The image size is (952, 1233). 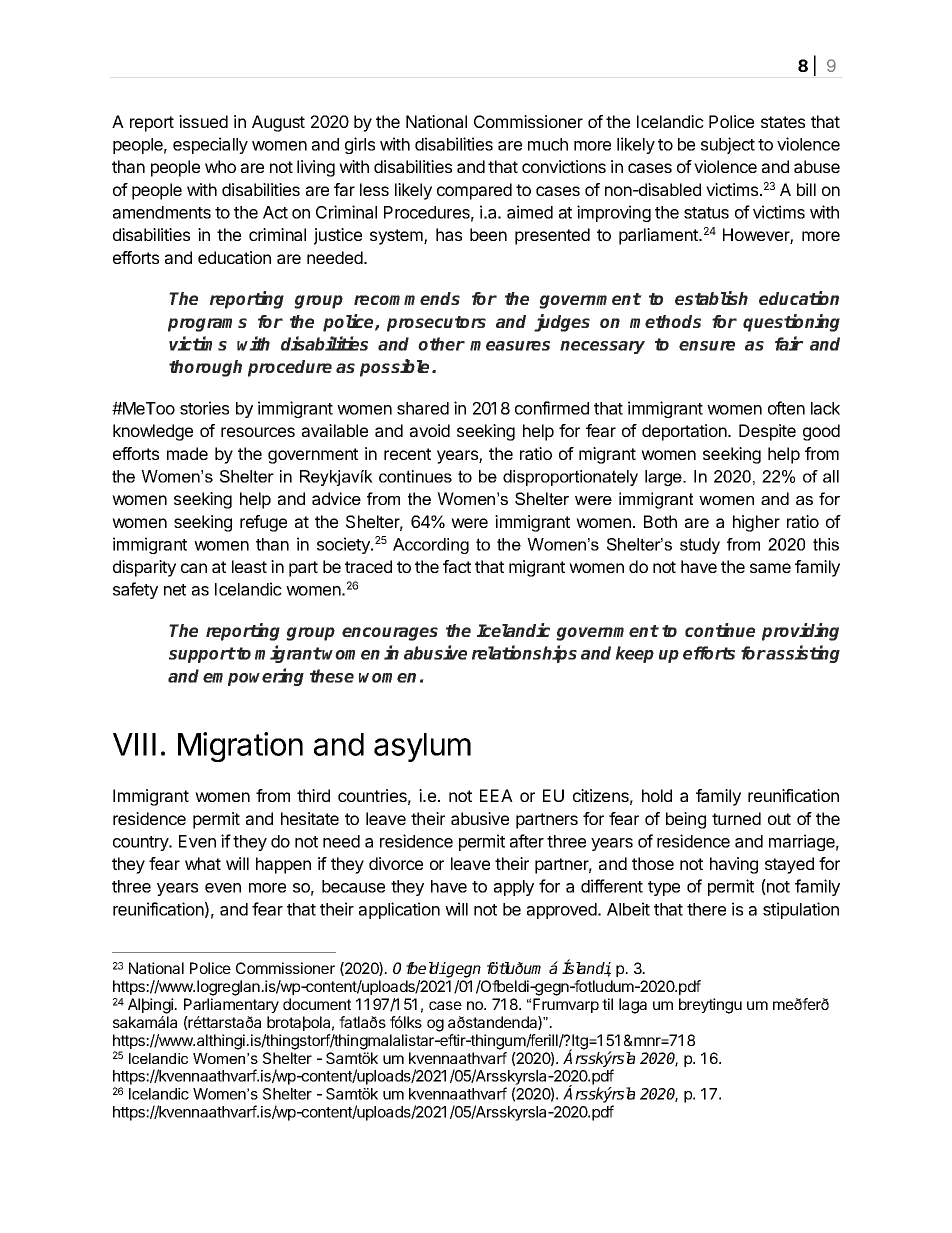 What do you see at coordinates (707, 346) in the screenshot?
I see `ensure` at bounding box center [707, 346].
